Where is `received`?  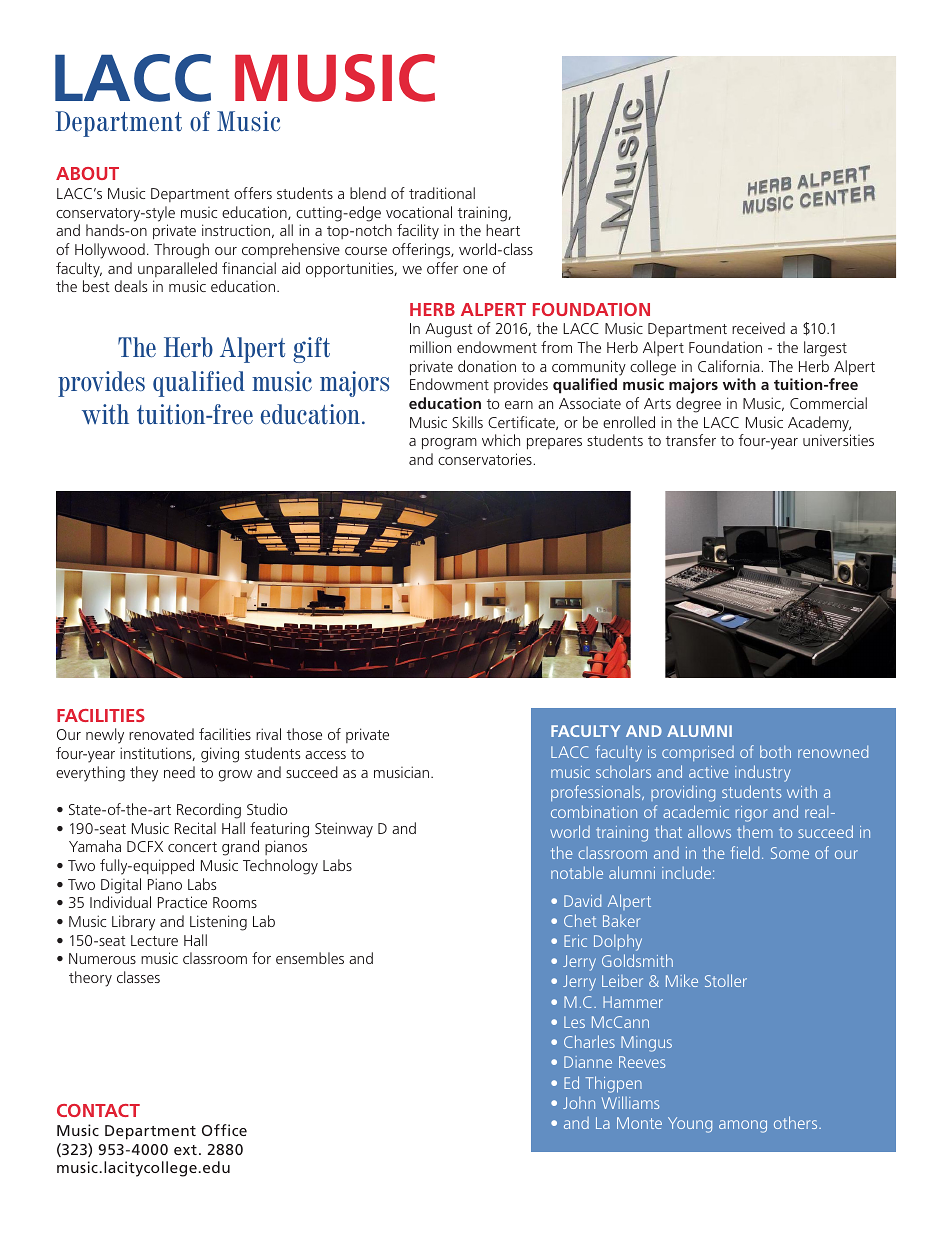 received is located at coordinates (758, 328).
